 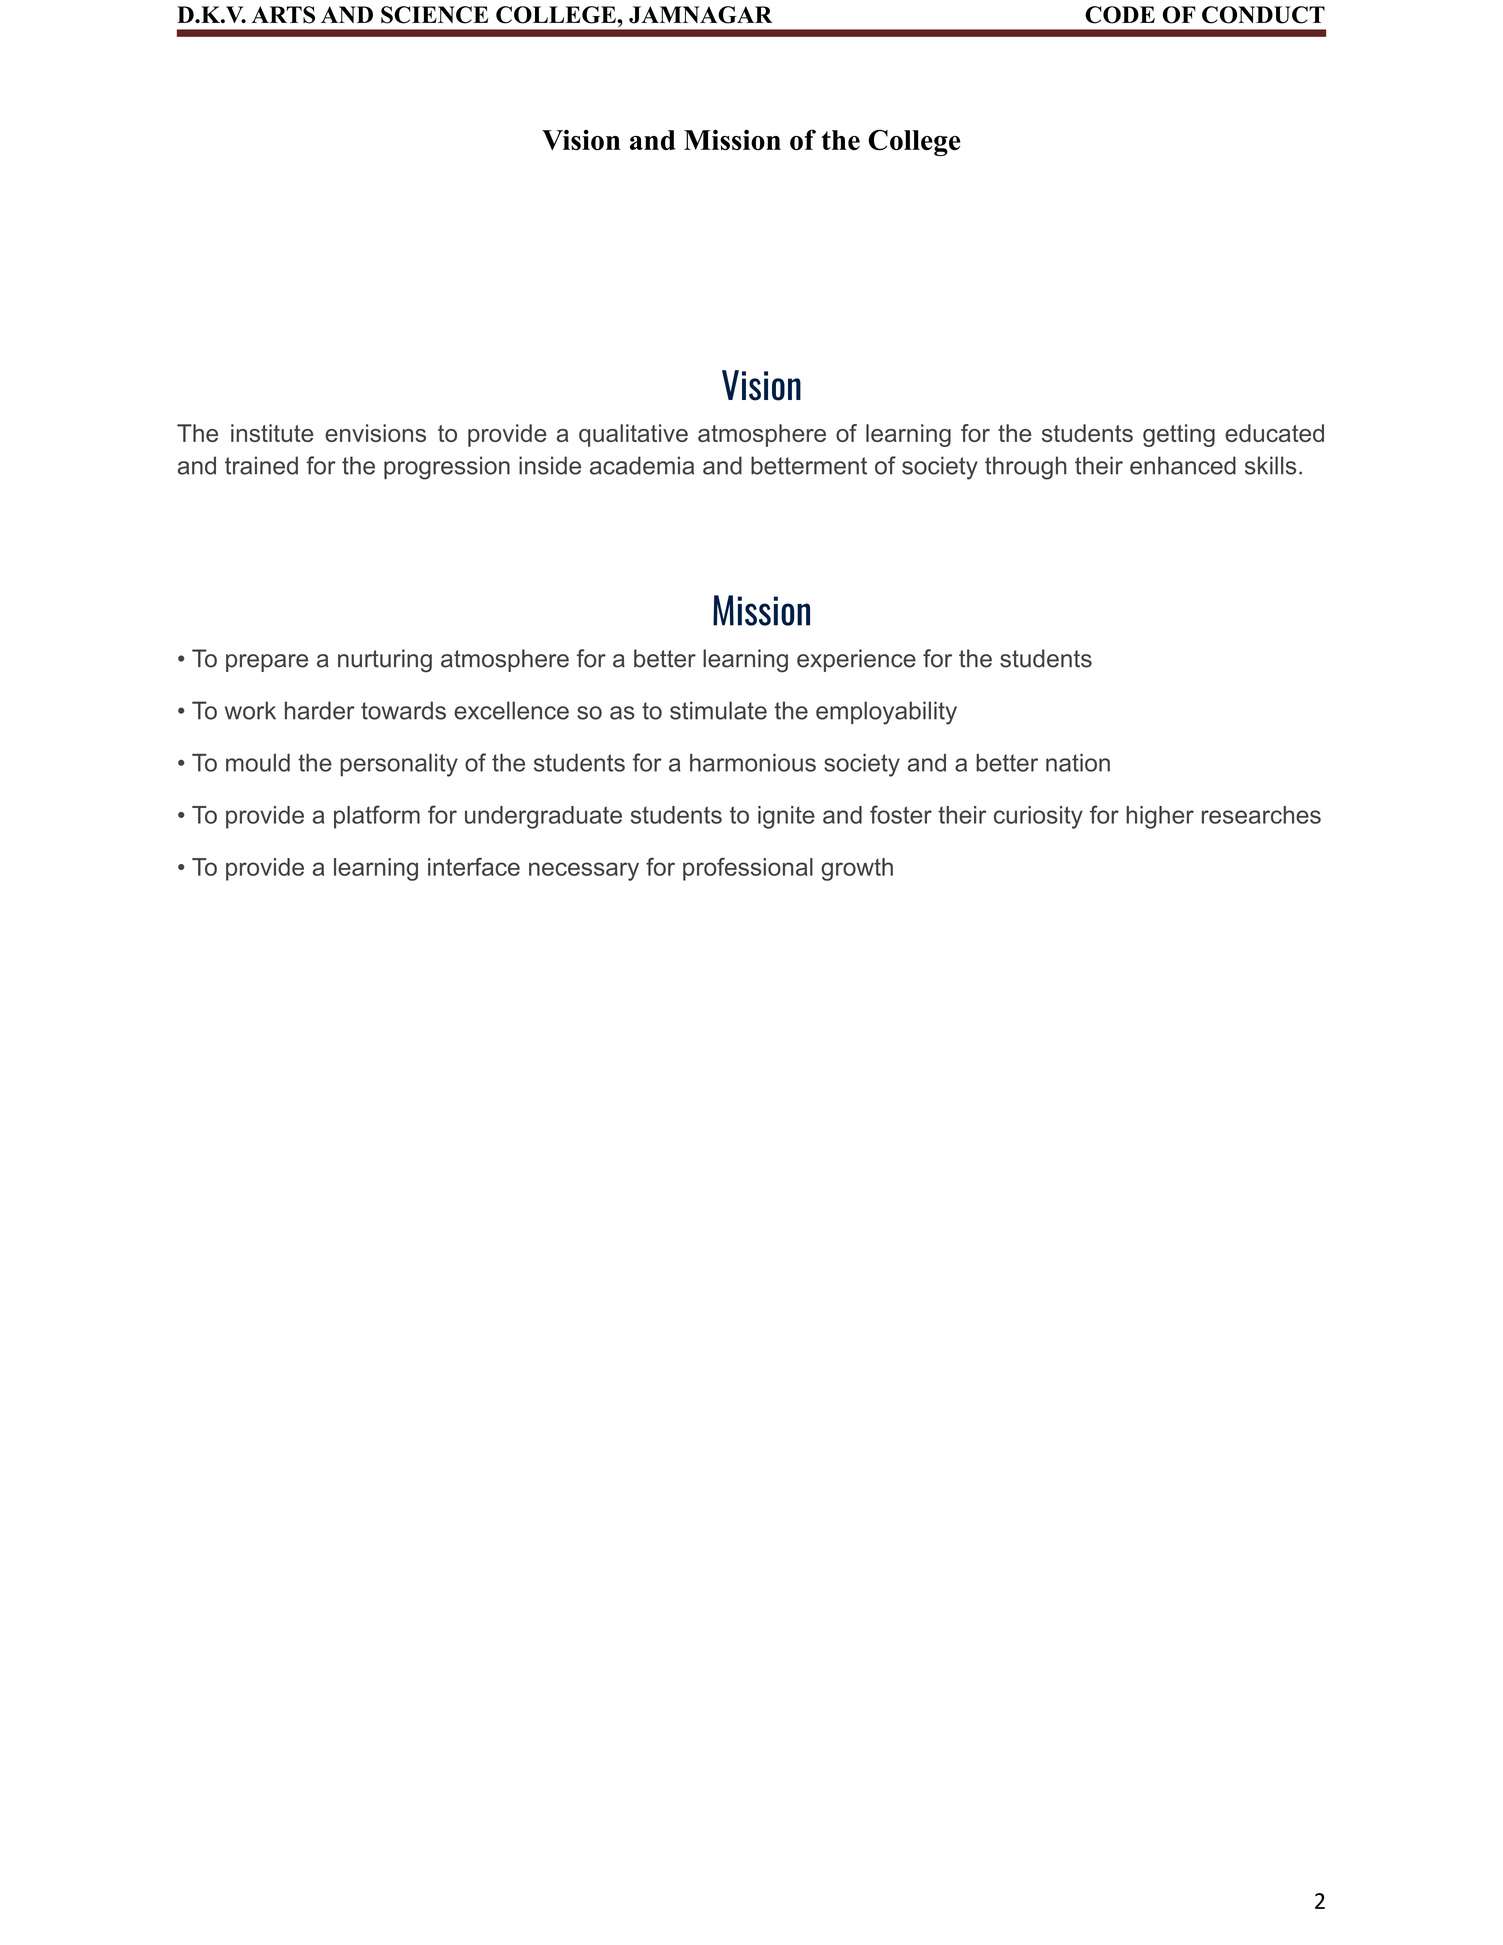 I want to click on institute, so click(x=272, y=433).
